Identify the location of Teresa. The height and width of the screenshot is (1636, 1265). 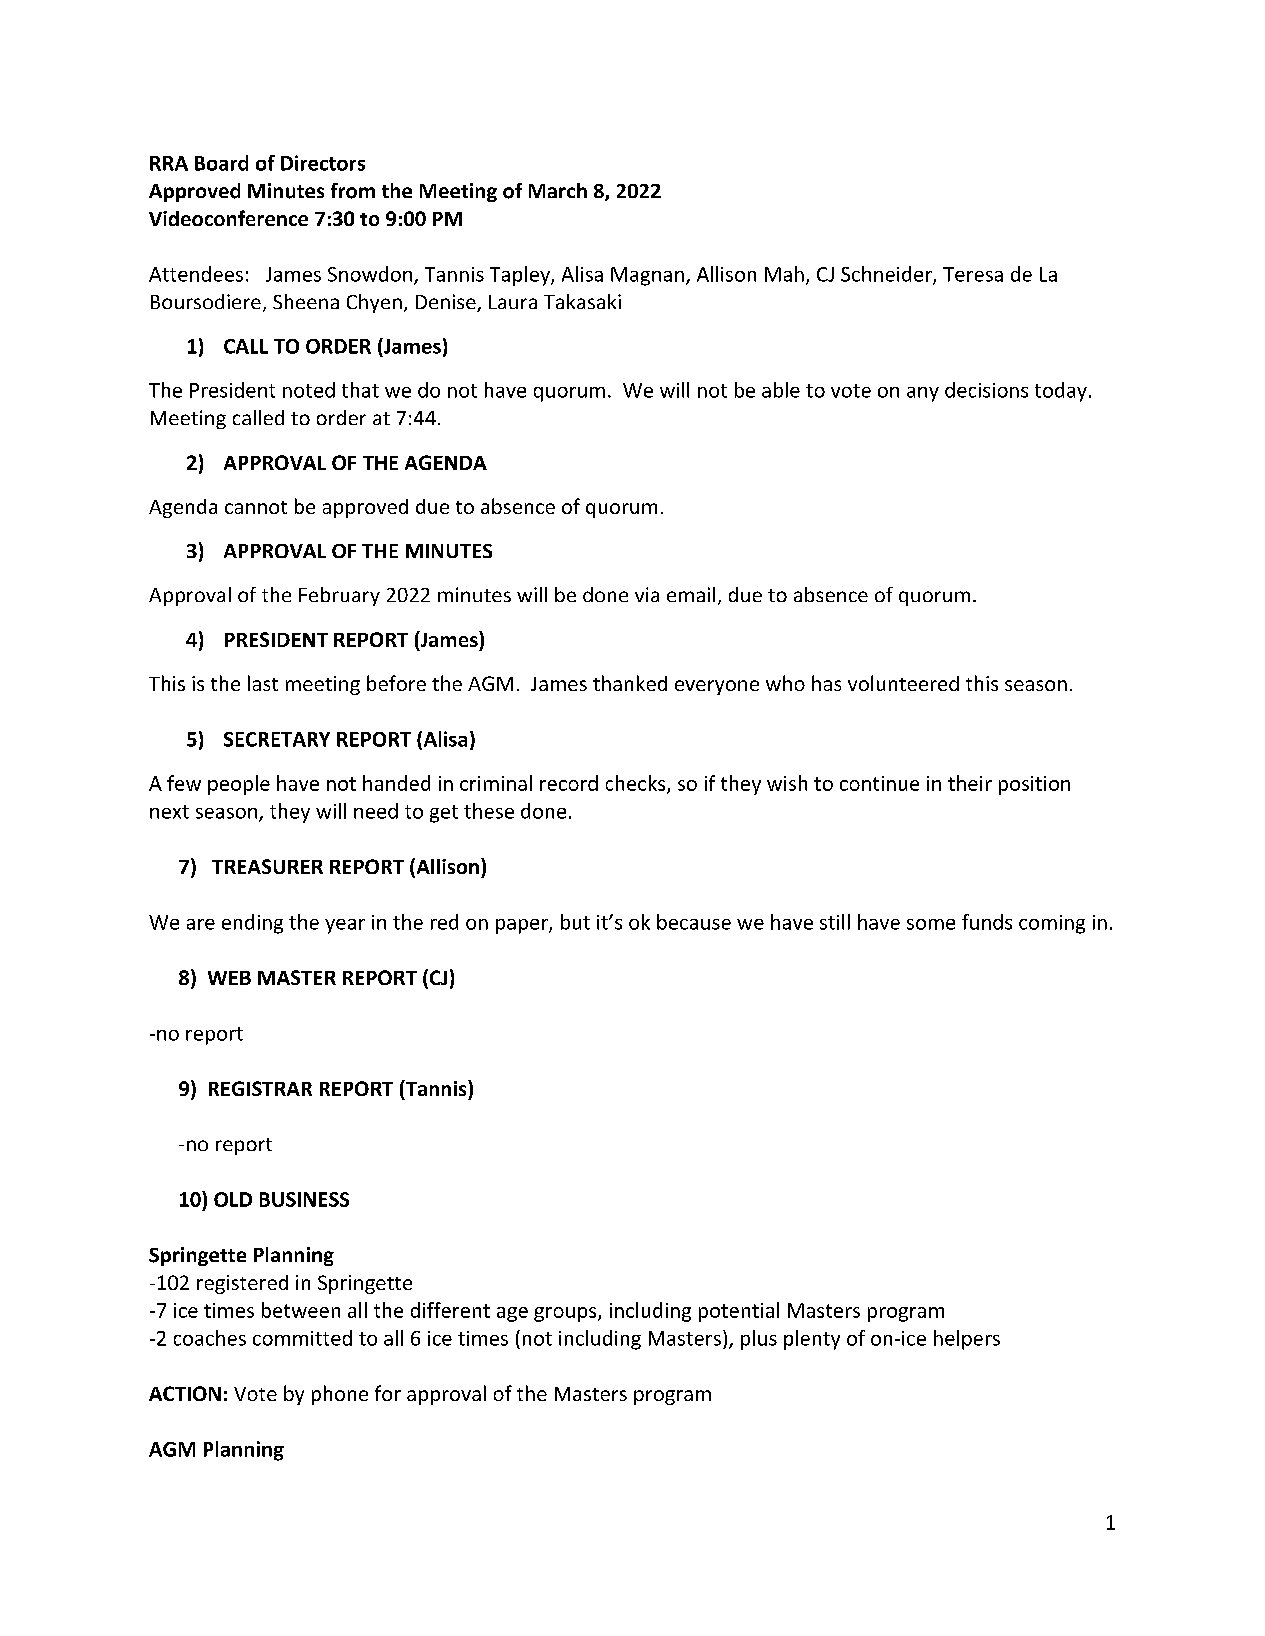
(973, 274).
